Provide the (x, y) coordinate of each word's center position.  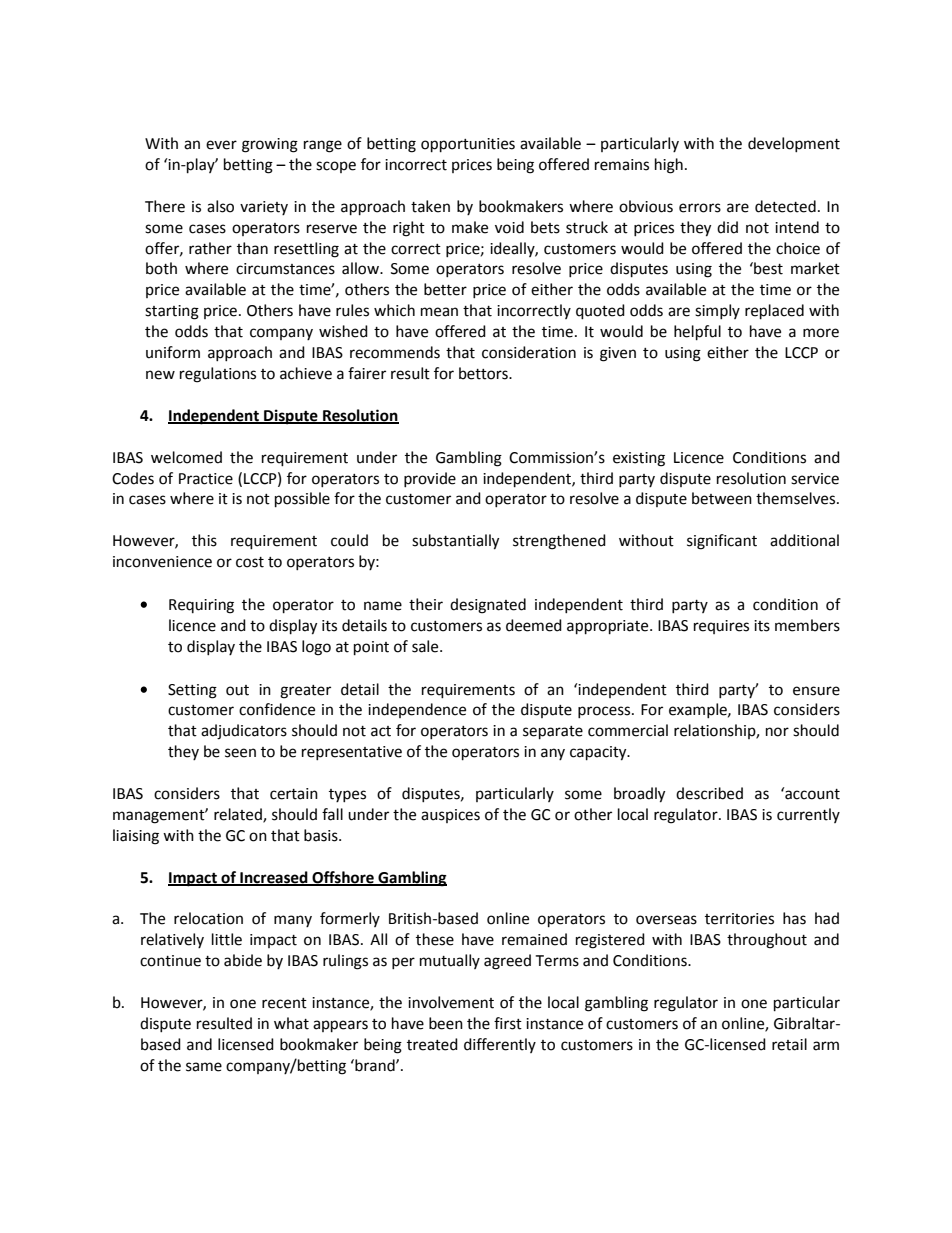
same (204, 1067)
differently (500, 1045)
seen (240, 753)
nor (777, 732)
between (722, 498)
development (794, 144)
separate (553, 733)
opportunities (468, 145)
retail (789, 1044)
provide (430, 479)
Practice (206, 479)
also (220, 206)
